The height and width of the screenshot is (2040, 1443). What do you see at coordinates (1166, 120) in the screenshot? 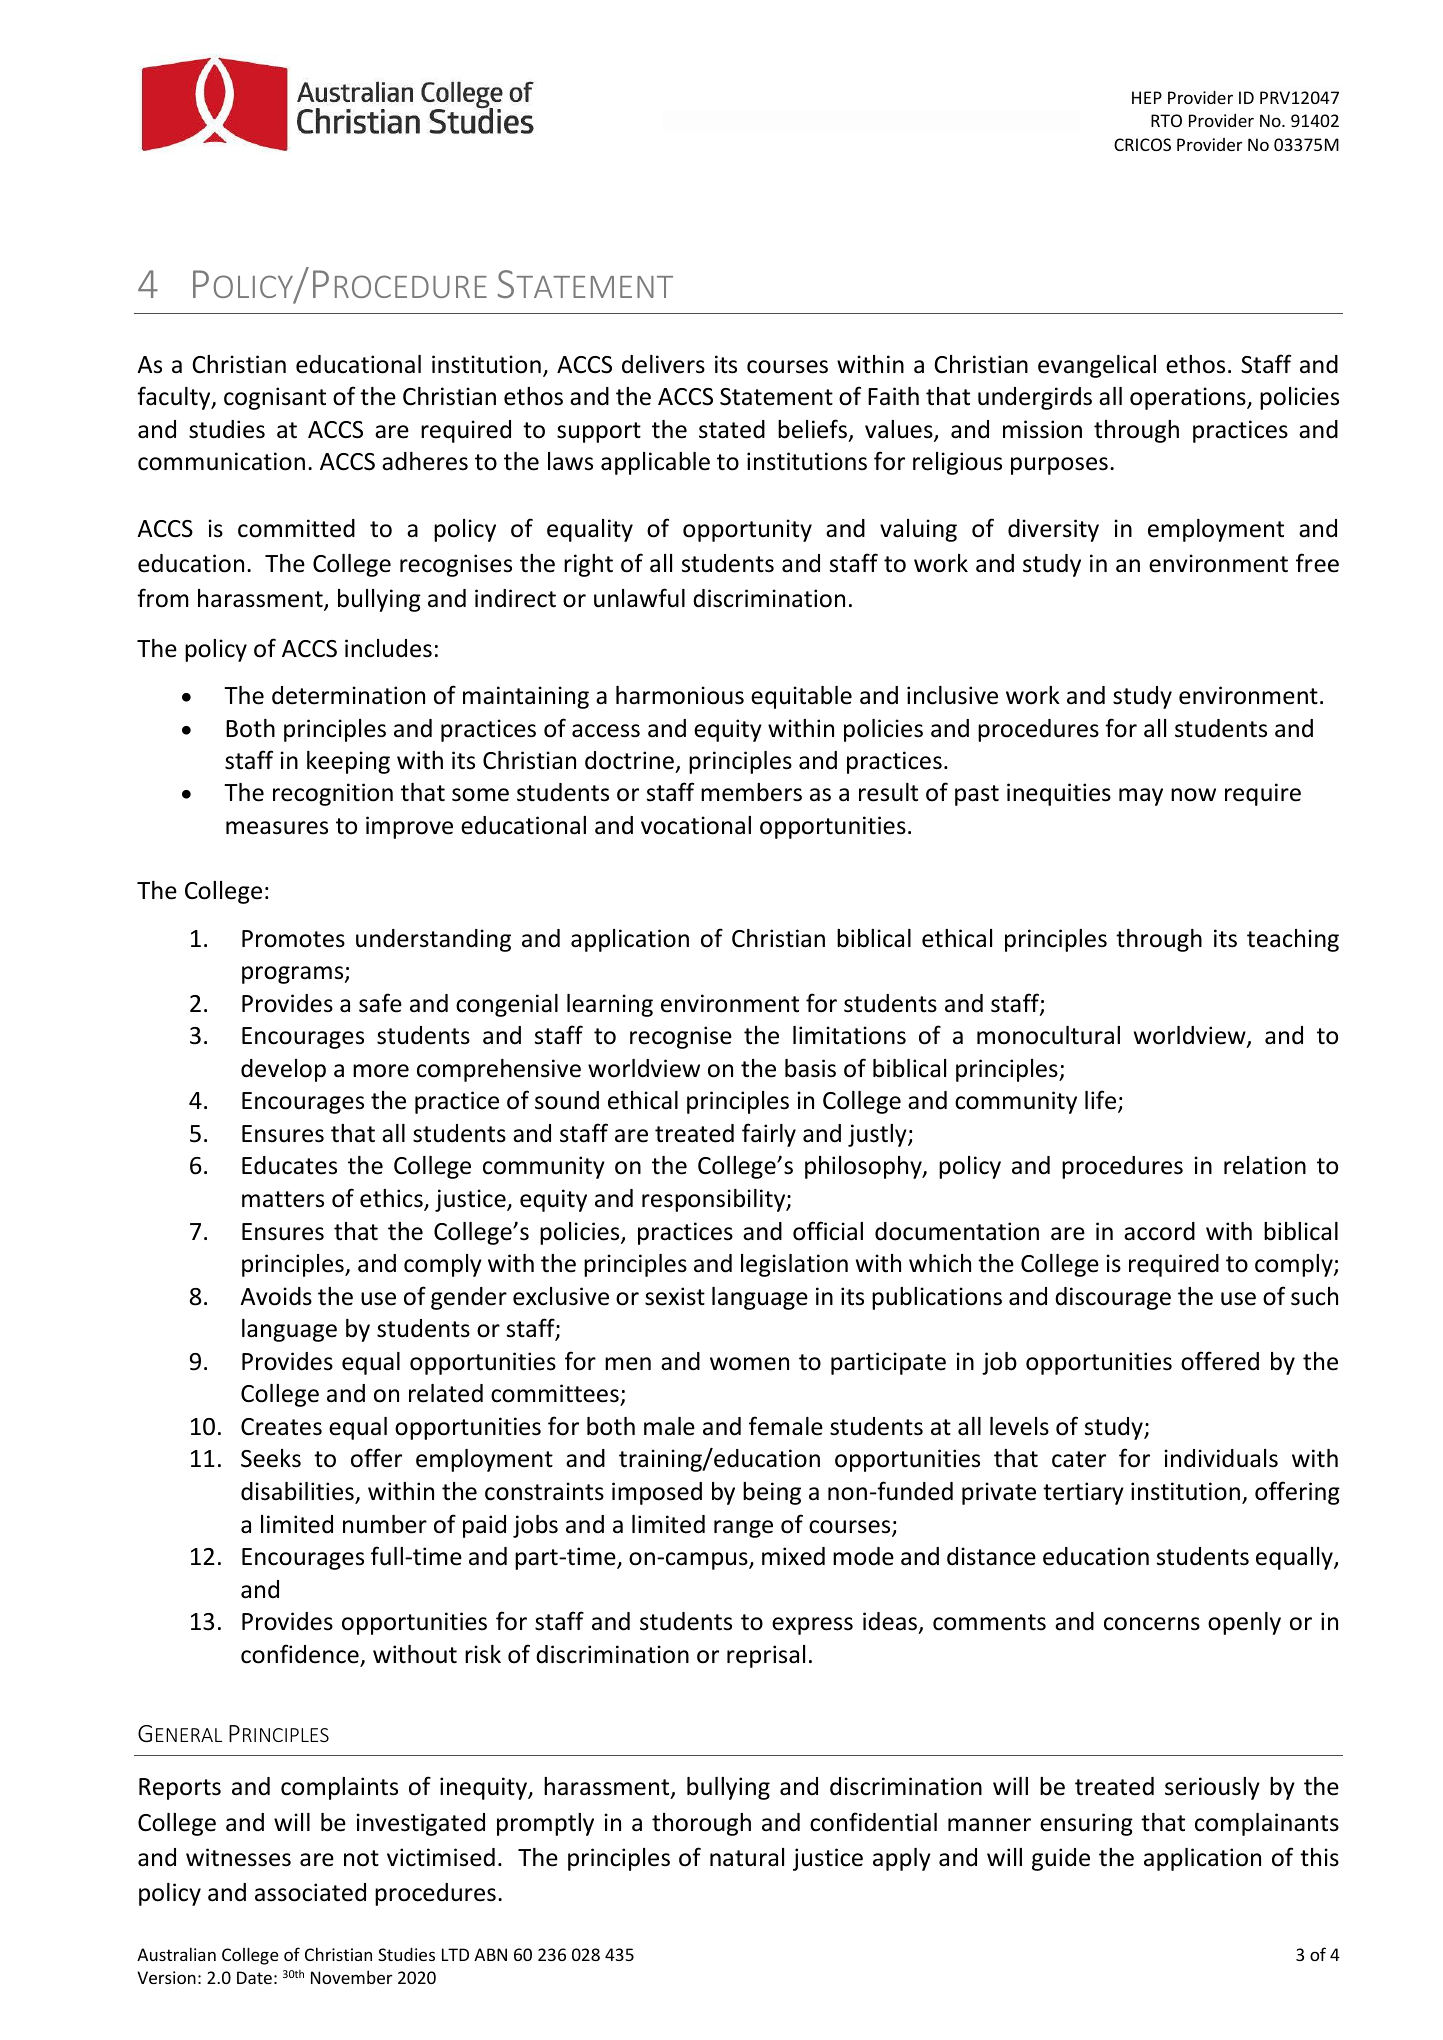
I see `RTO` at bounding box center [1166, 120].
